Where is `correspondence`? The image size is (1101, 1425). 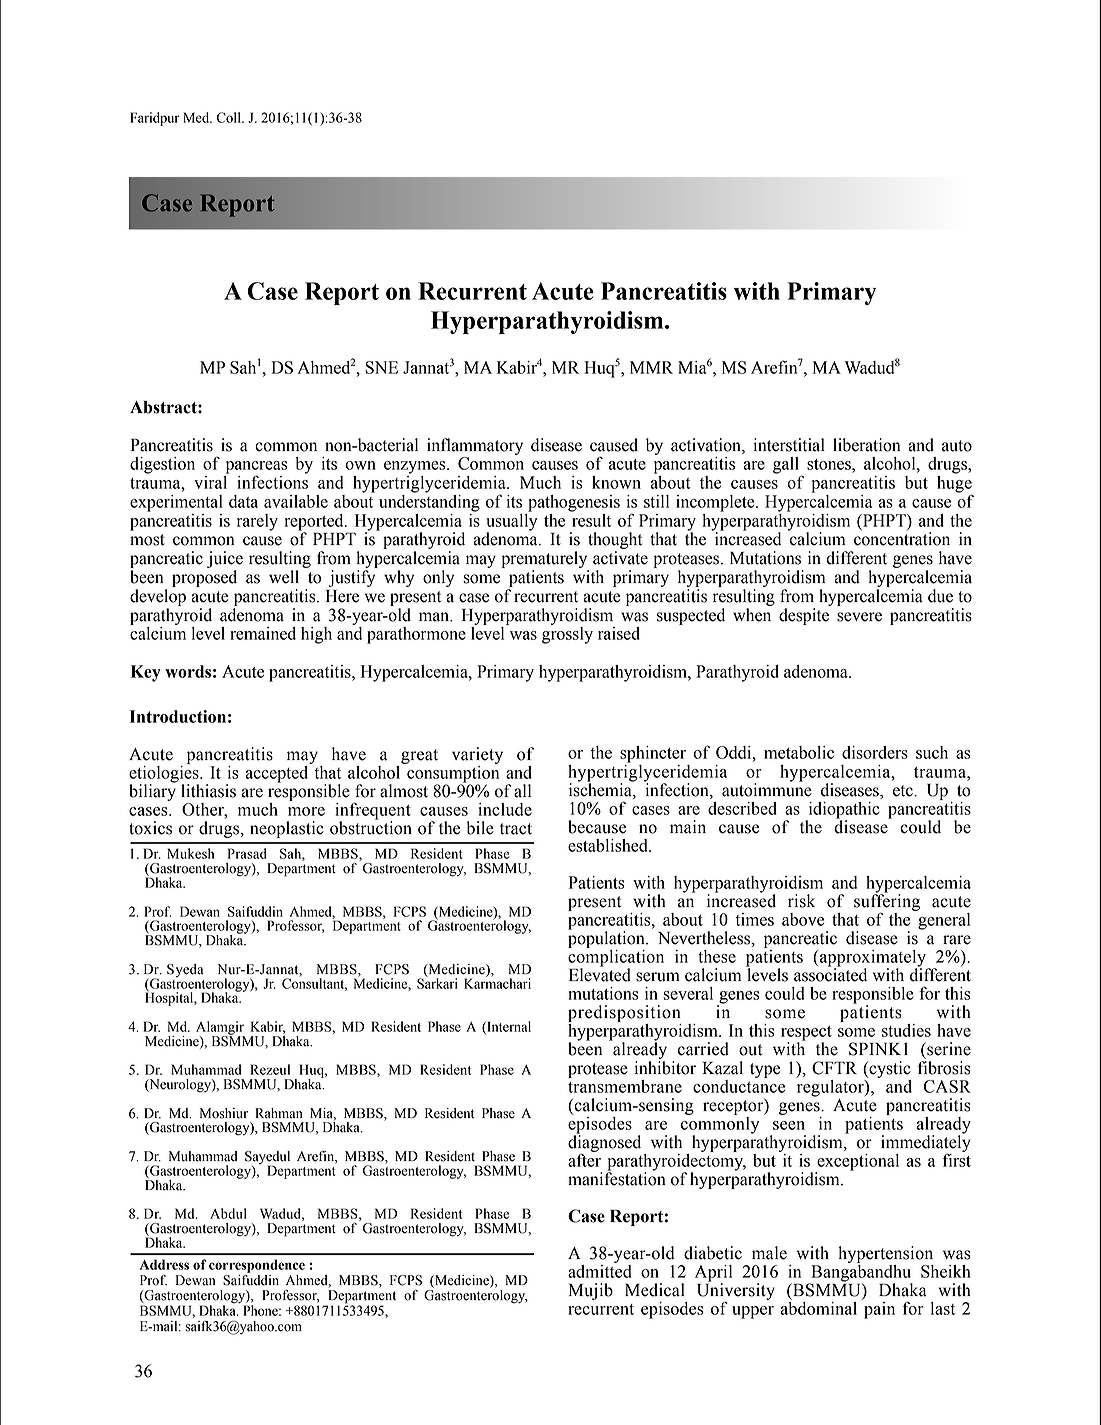
correspondence is located at coordinates (257, 1266).
